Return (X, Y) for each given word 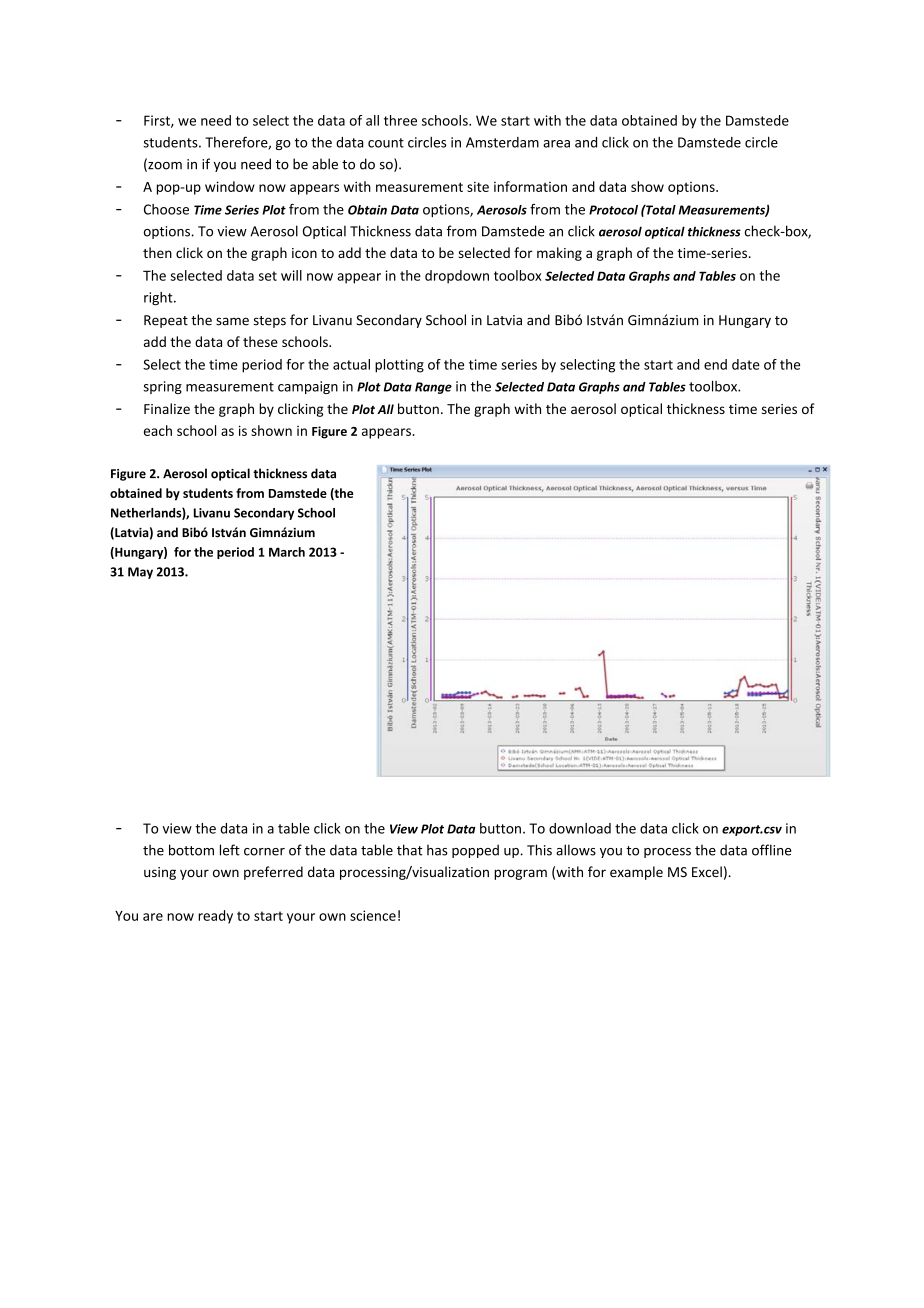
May (140, 573)
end (715, 364)
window (230, 186)
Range (433, 388)
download (580, 828)
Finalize (167, 408)
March (287, 552)
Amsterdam (502, 142)
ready (215, 917)
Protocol (613, 210)
